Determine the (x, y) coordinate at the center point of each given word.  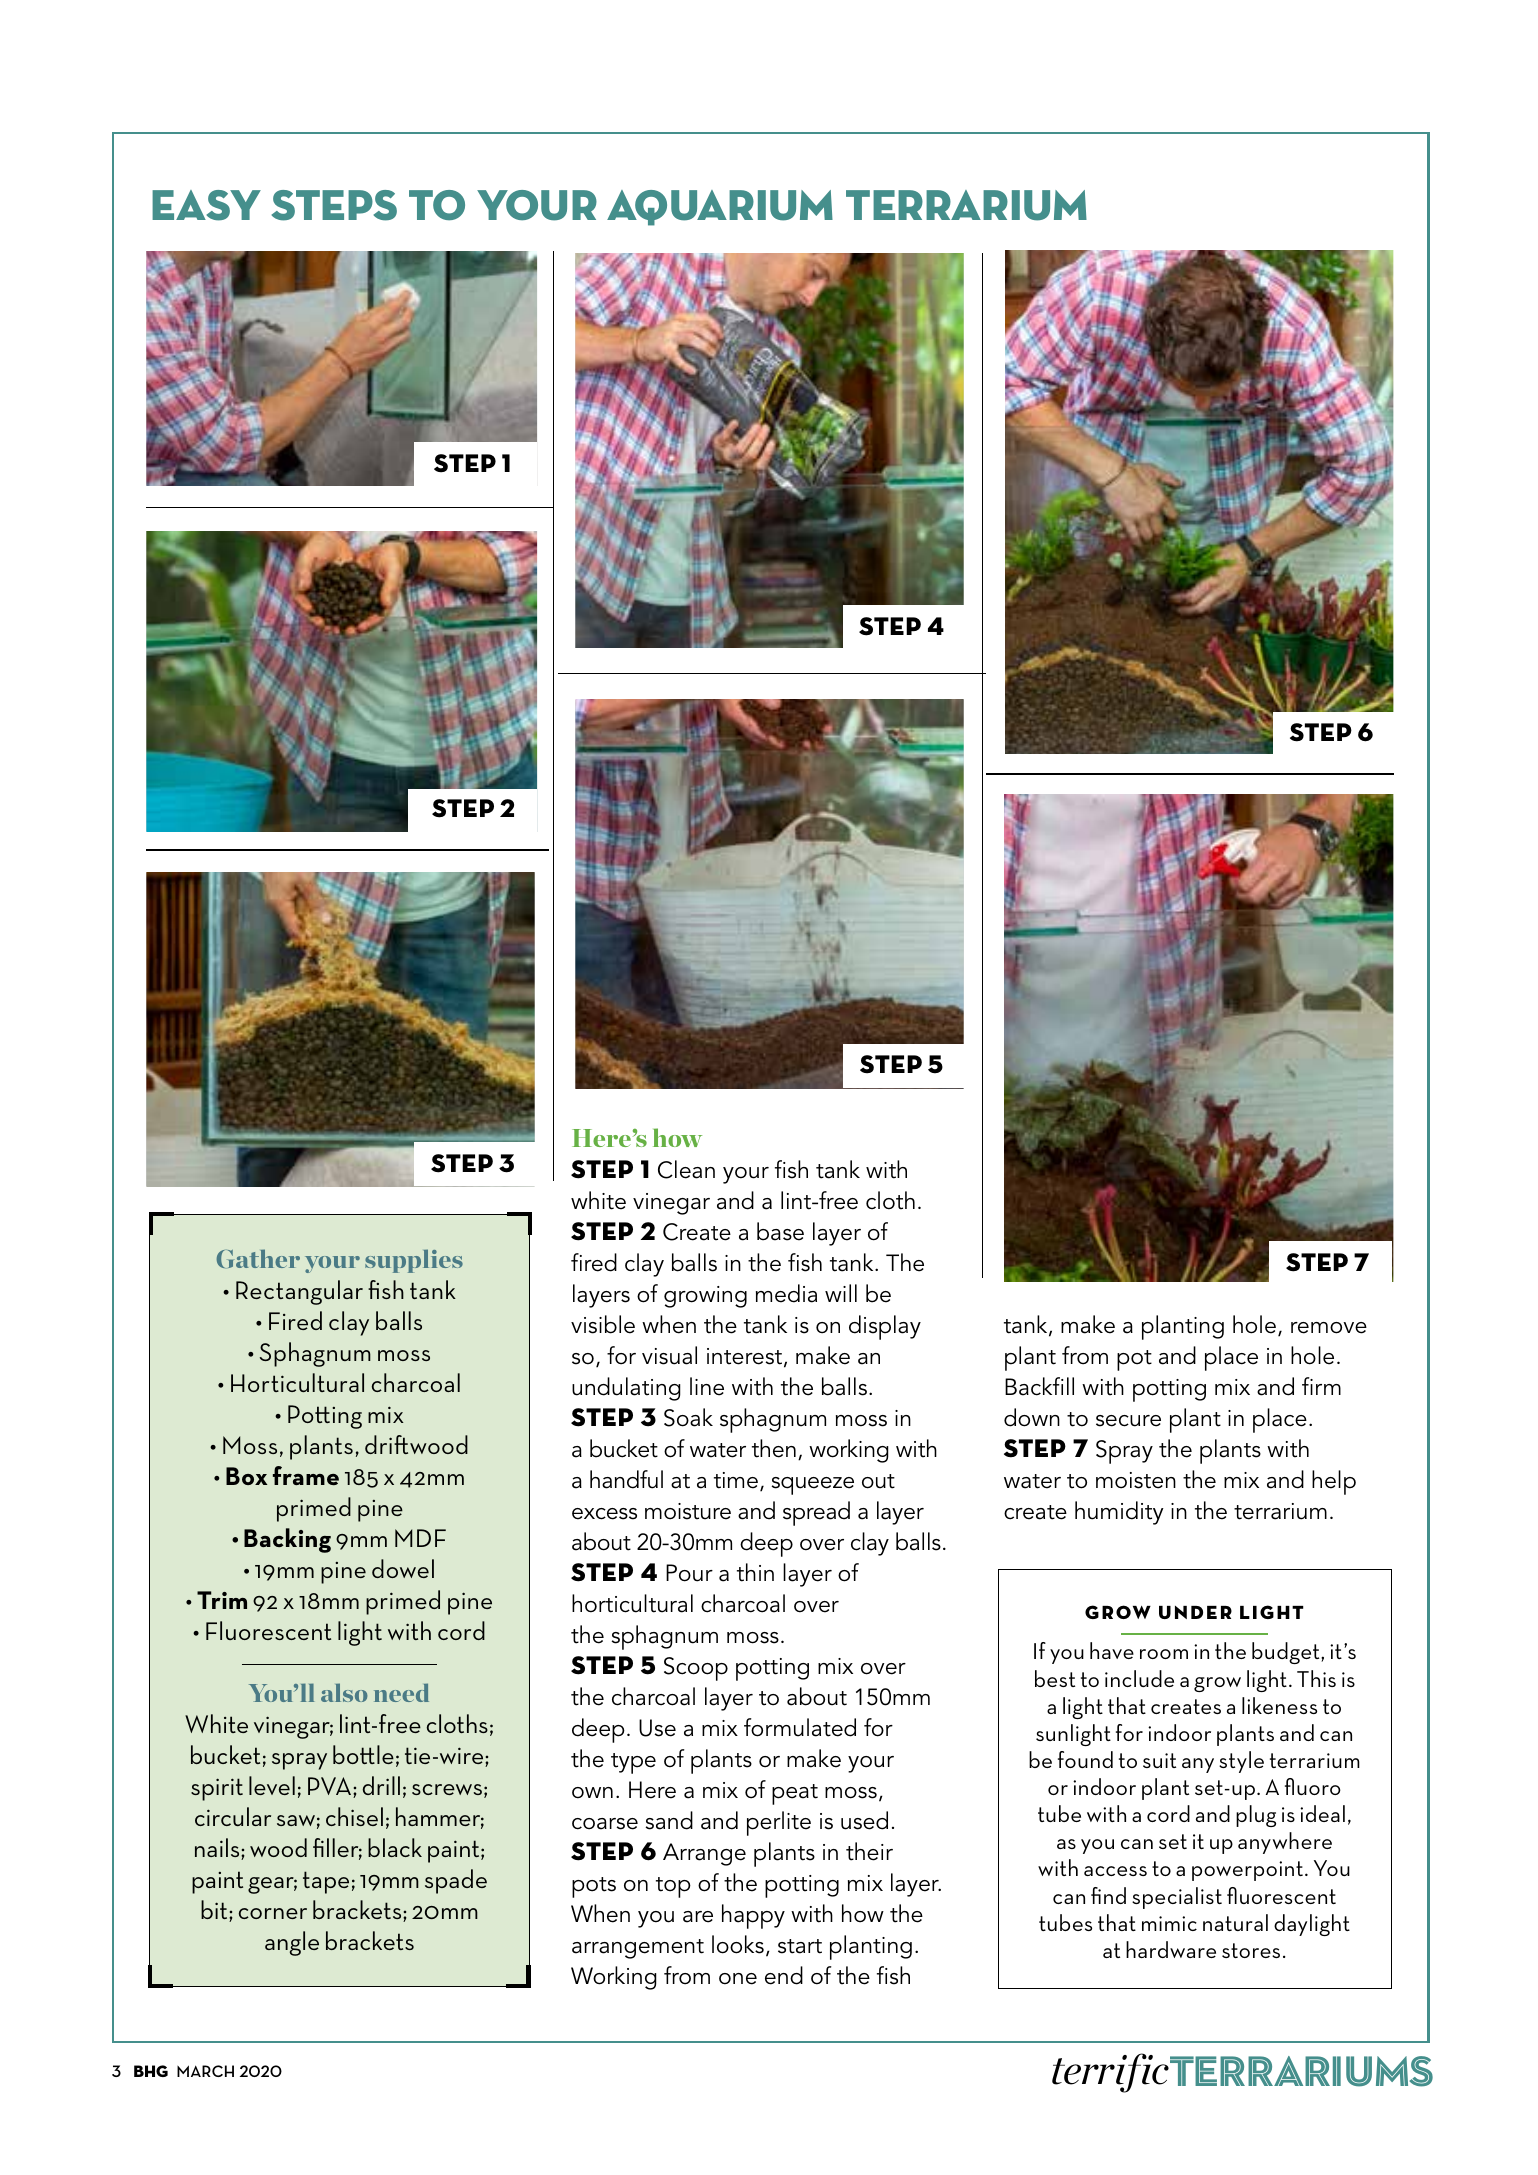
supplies (414, 1261)
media (786, 1293)
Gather (258, 1258)
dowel (403, 1568)
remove (1329, 1328)
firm (1321, 1386)
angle (292, 1943)
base (780, 1231)
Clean (686, 1169)
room (1164, 1654)
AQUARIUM (720, 208)
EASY (206, 205)
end (784, 1975)
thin (755, 1572)
